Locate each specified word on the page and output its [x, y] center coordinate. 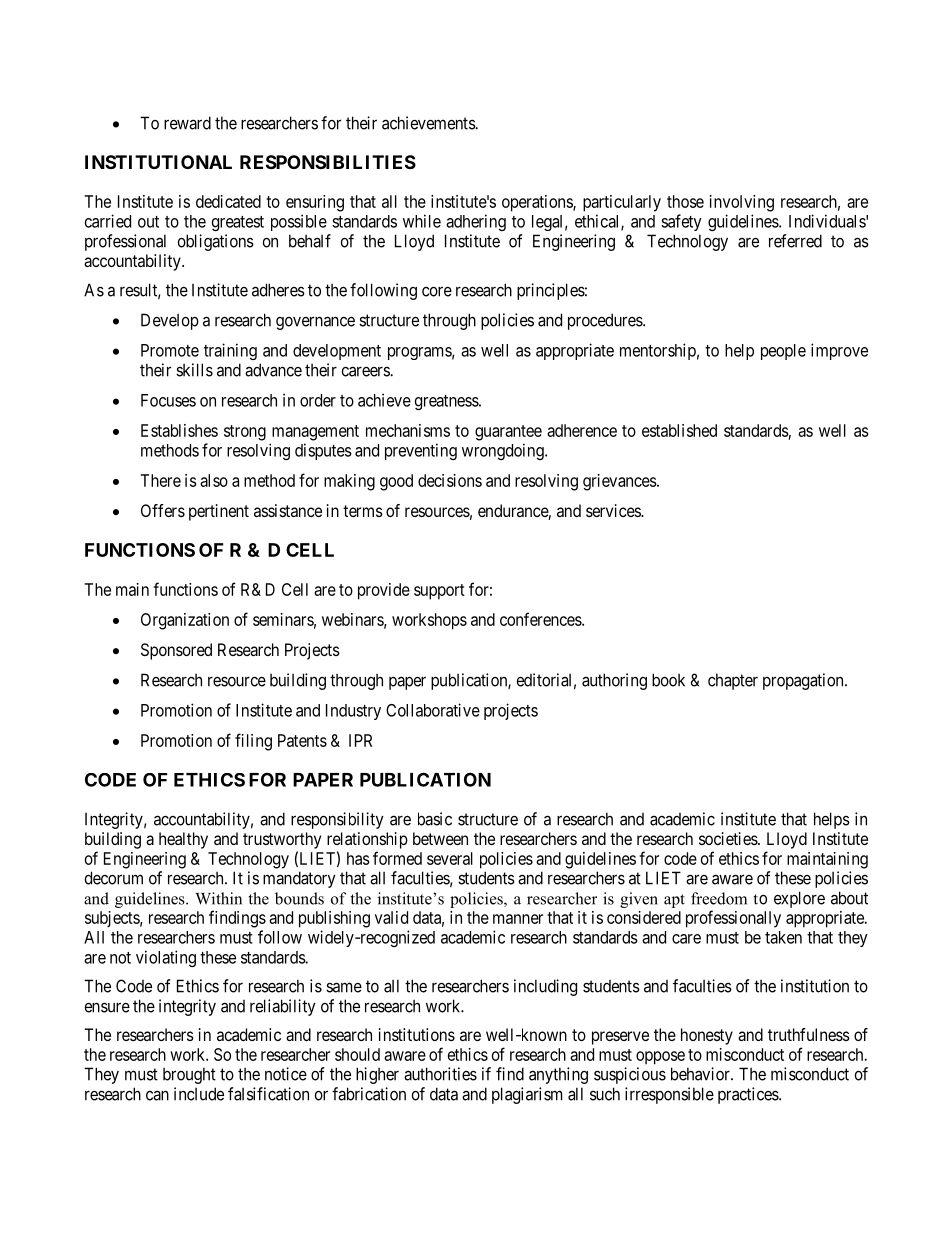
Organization [185, 621]
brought [189, 1075]
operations [538, 203]
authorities [440, 1074]
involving [742, 203]
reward [187, 123]
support [439, 592]
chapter [733, 681]
